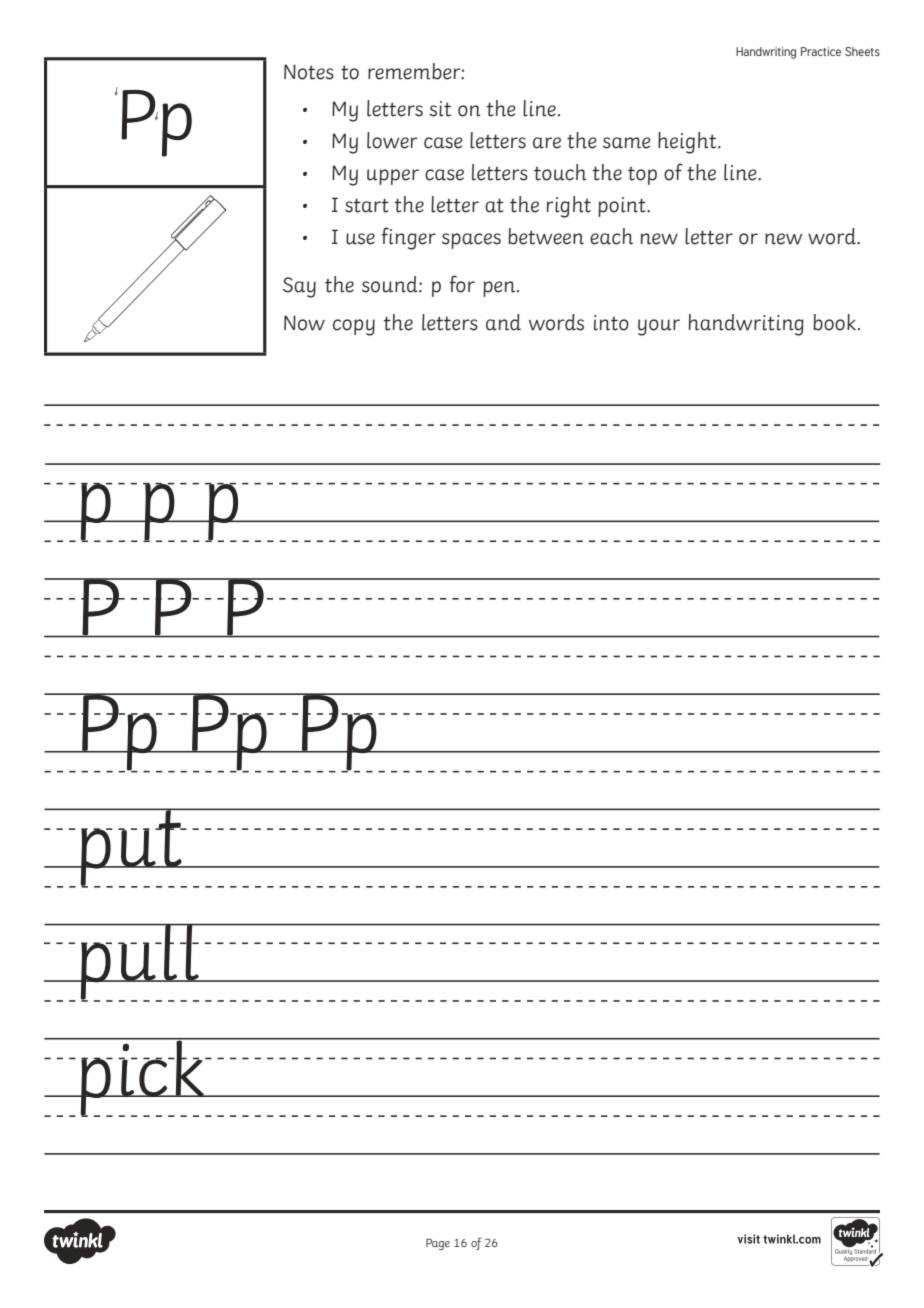  I want to click on are, so click(547, 143).
